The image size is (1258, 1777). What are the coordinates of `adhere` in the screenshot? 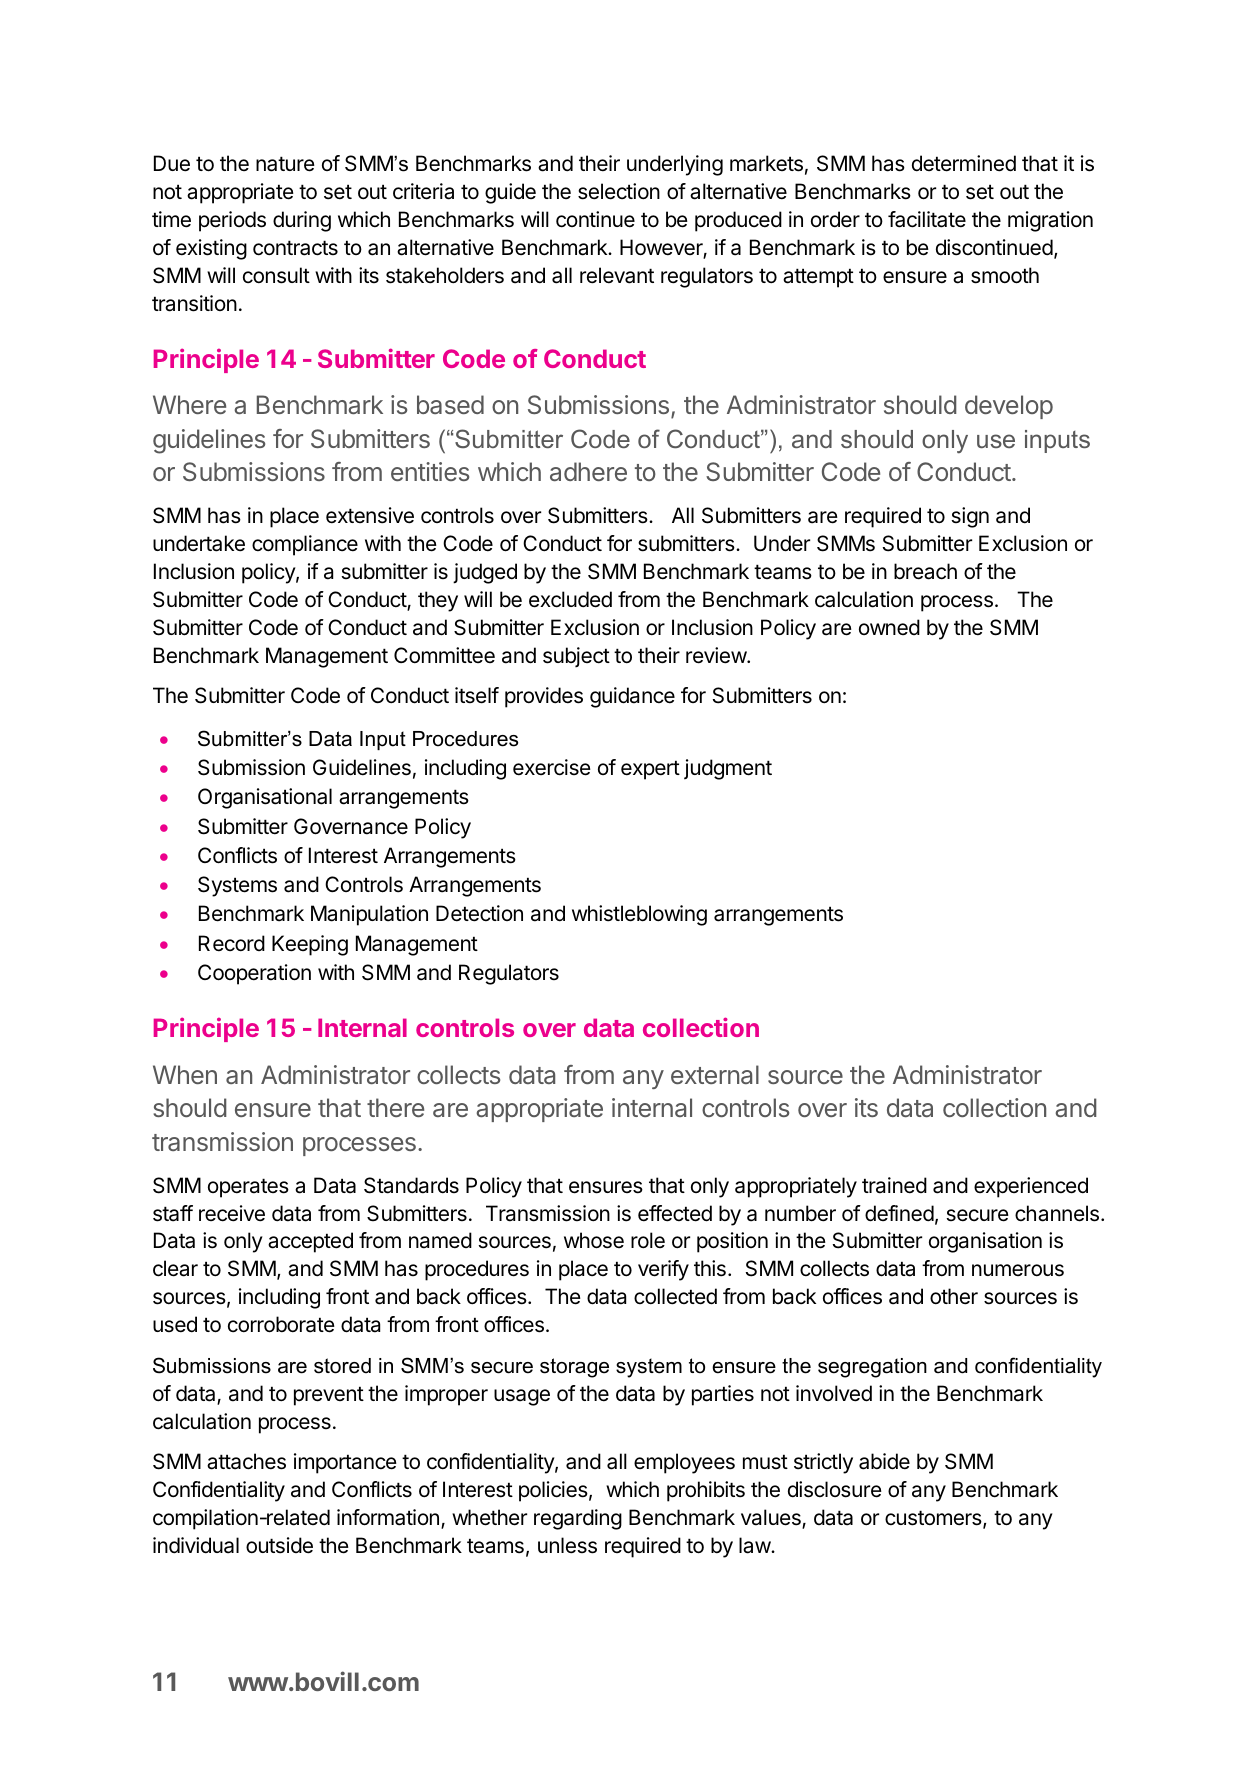 It's located at (588, 471).
